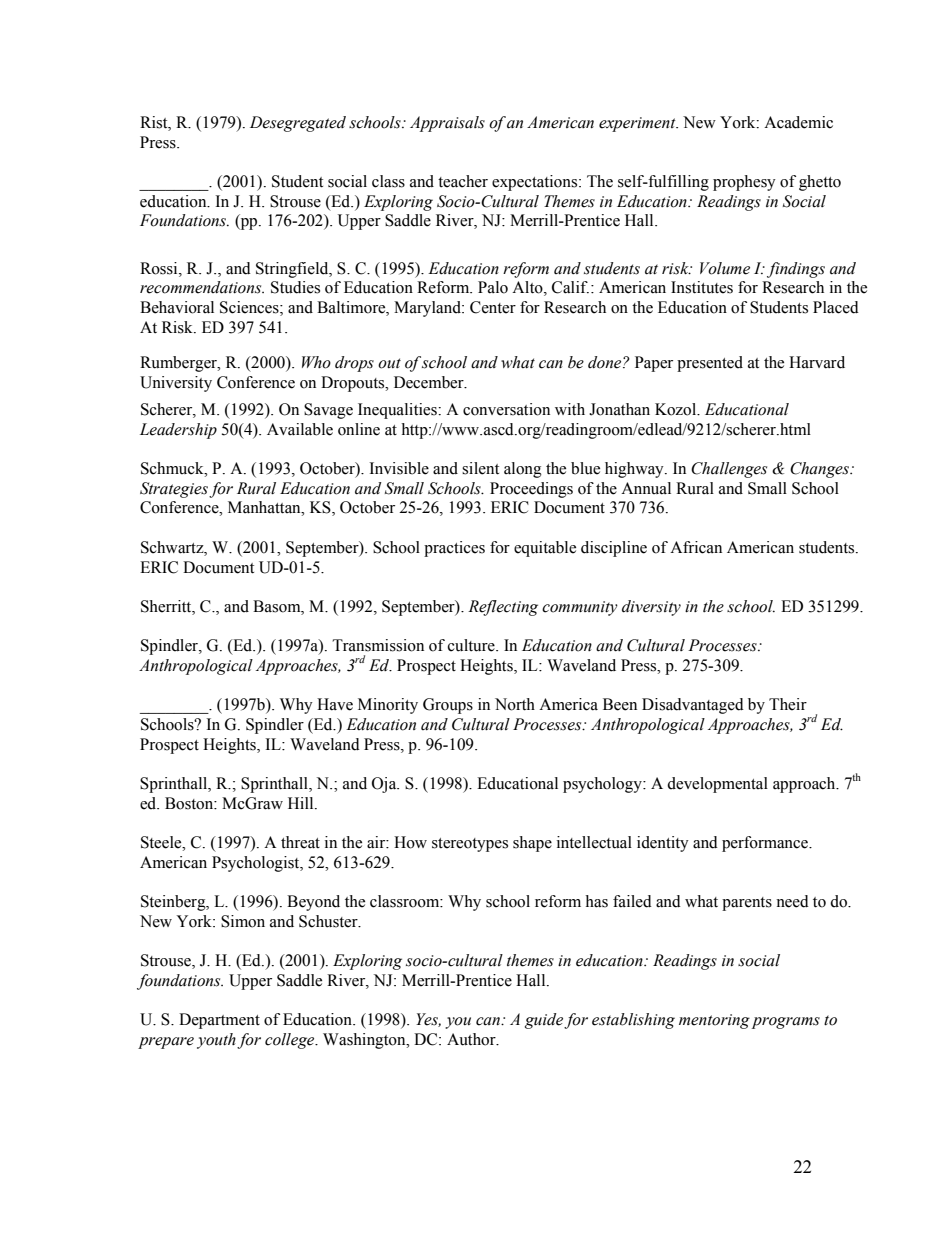 This image has width=952, height=1233. I want to click on Strategies, so click(174, 490).
